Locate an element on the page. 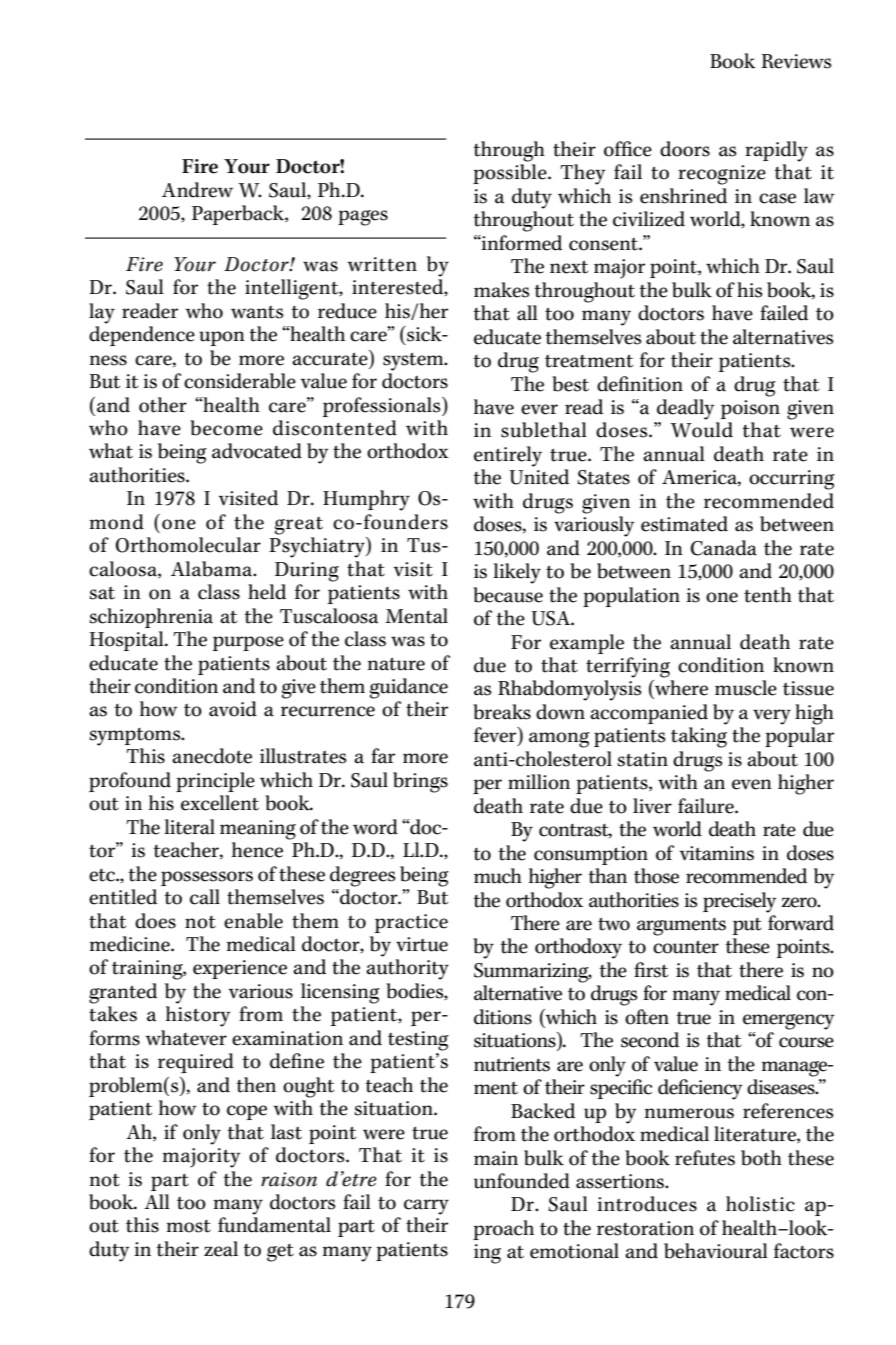 The image size is (896, 1345). carry is located at coordinates (426, 1207).
